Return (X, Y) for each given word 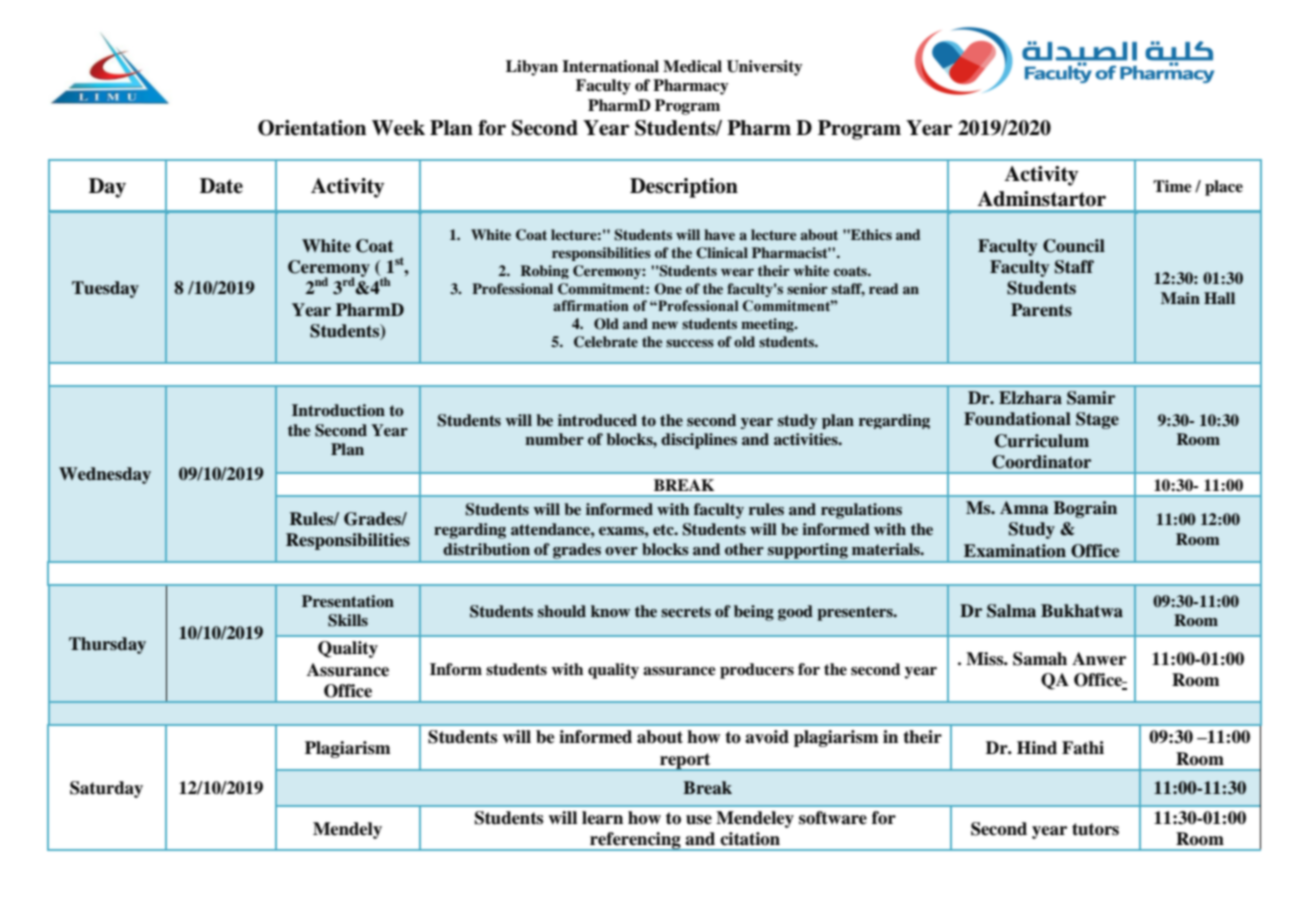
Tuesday (105, 289)
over (621, 551)
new (665, 325)
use (699, 820)
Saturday (106, 789)
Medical (692, 66)
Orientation (312, 128)
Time (1172, 186)
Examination (1015, 551)
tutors (1095, 829)
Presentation (348, 601)
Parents (1041, 310)
